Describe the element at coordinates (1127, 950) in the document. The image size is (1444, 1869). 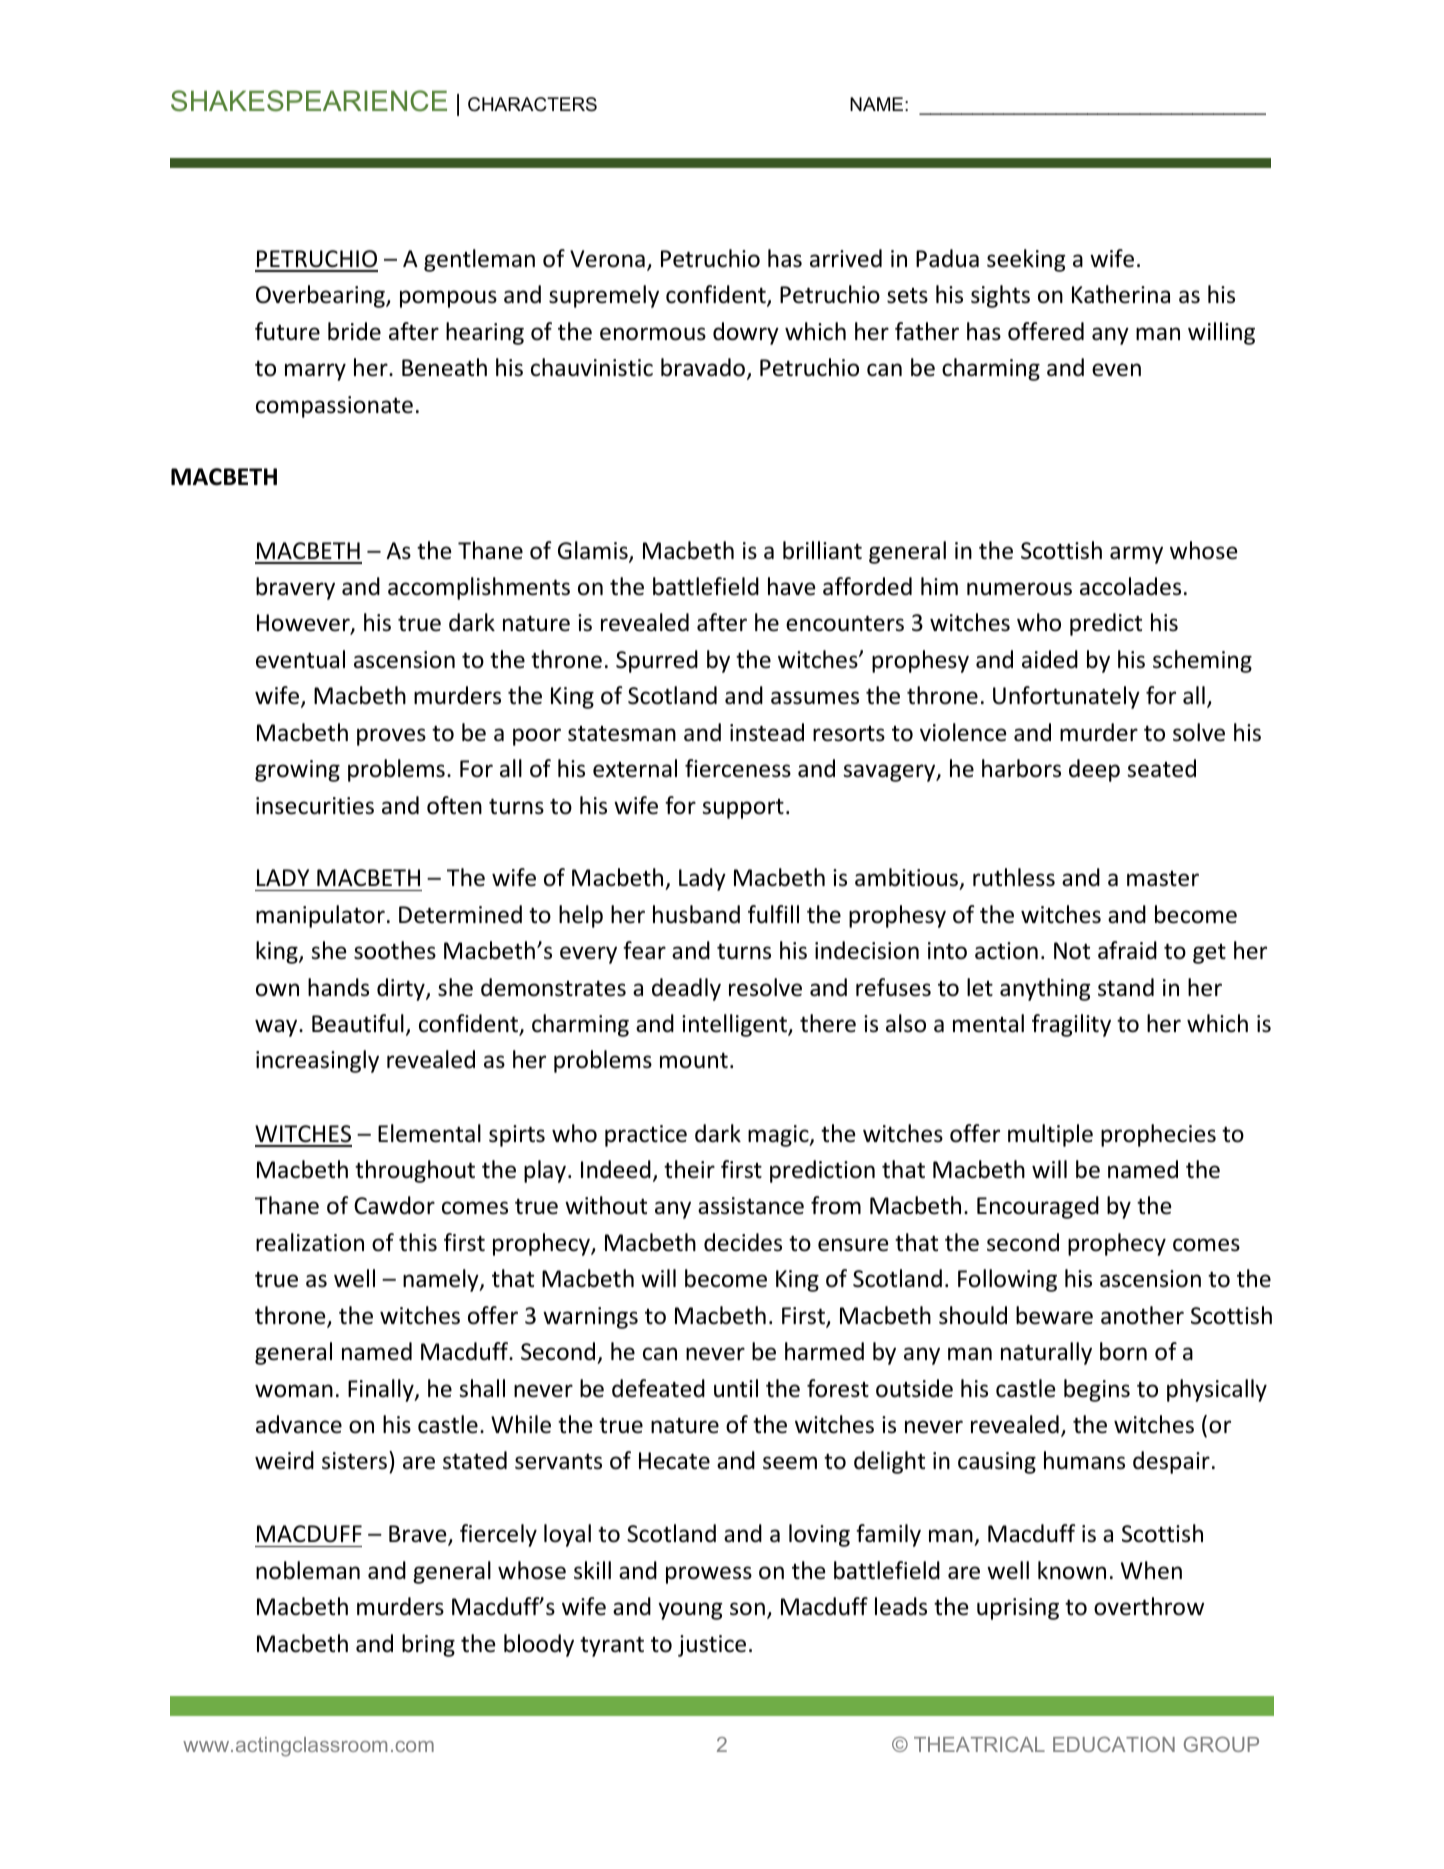
I see `afraid` at that location.
